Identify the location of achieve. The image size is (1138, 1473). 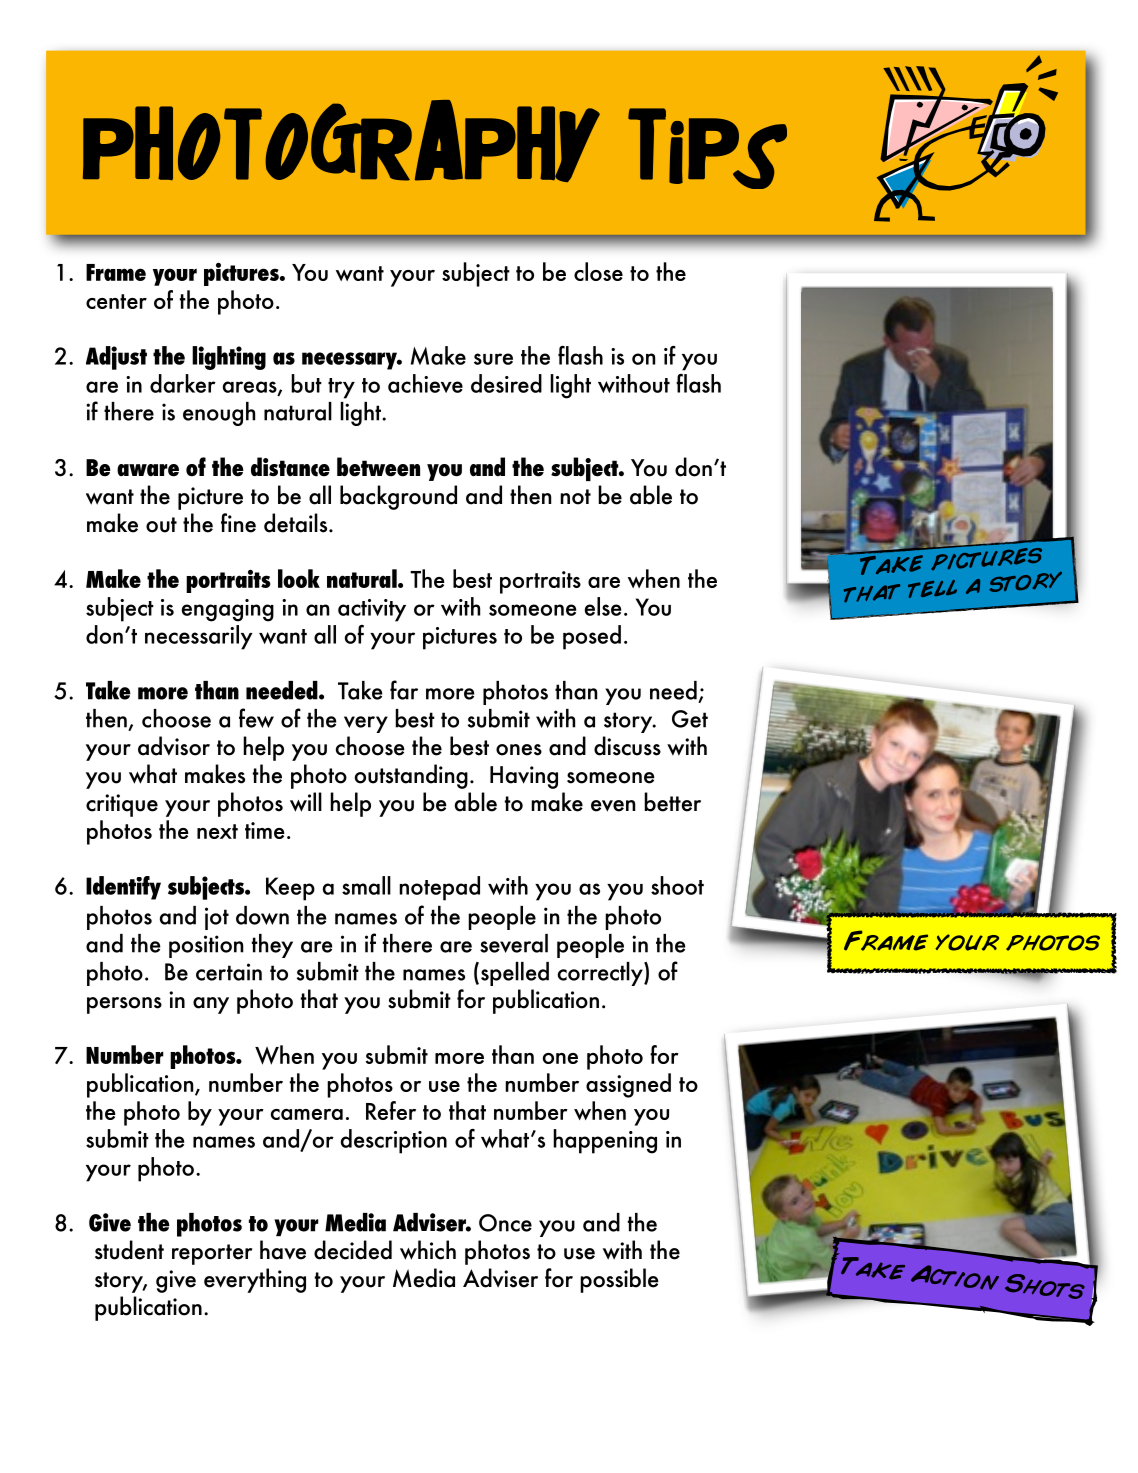
(425, 383).
